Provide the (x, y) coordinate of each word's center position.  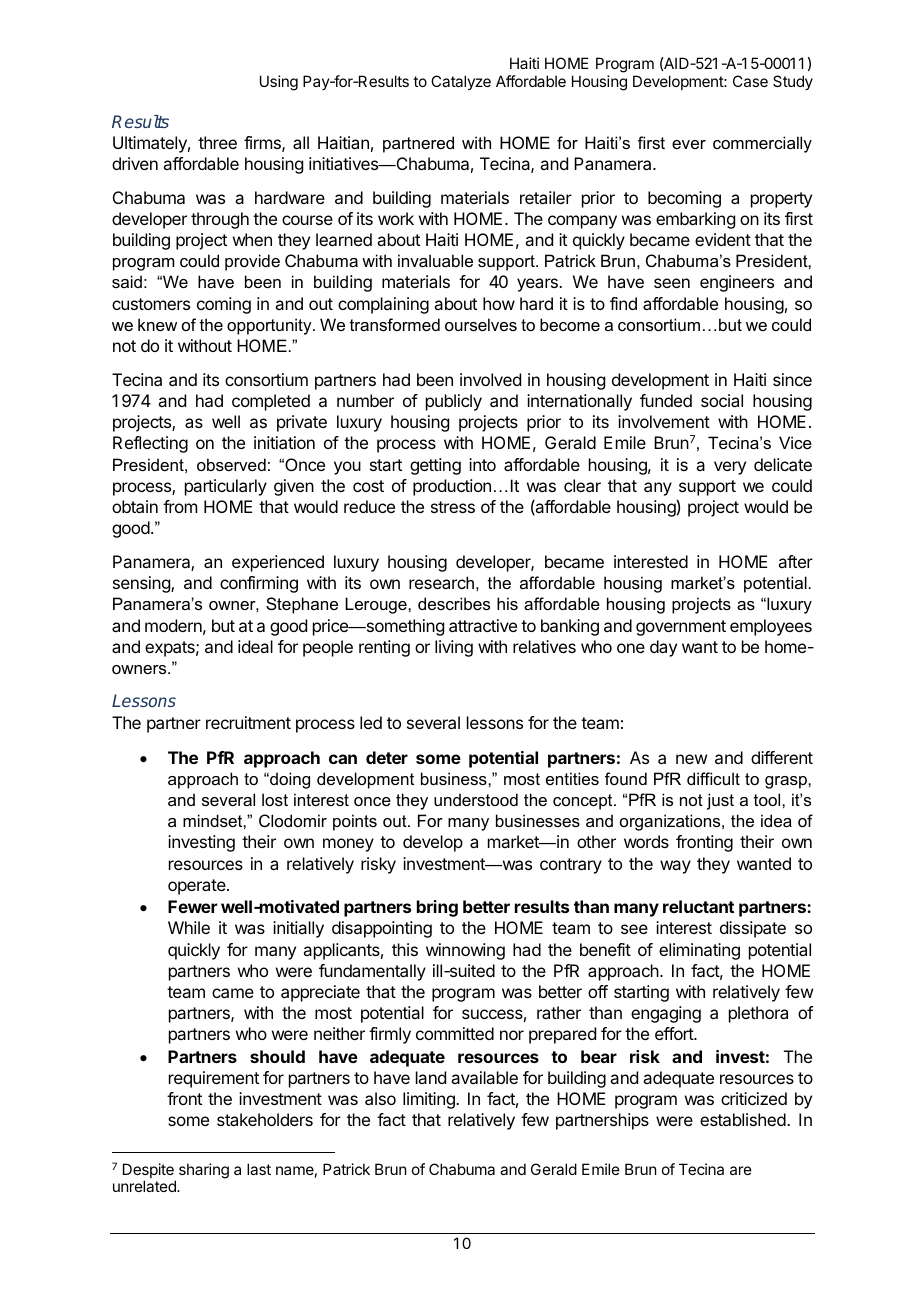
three (217, 142)
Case (750, 81)
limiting (430, 1100)
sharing (204, 1171)
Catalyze (461, 82)
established (743, 1119)
